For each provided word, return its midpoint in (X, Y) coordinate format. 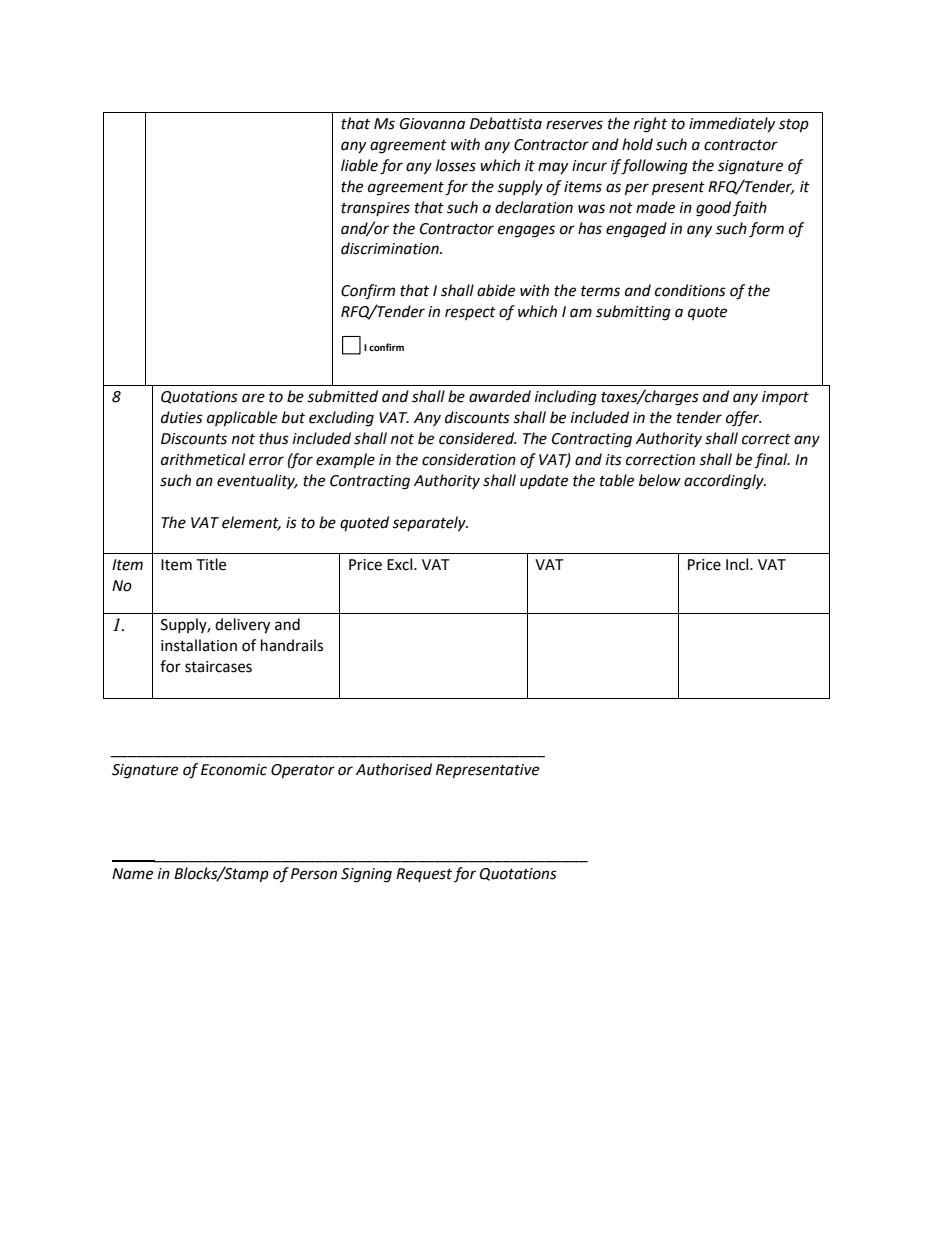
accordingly (725, 482)
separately (430, 524)
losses (456, 165)
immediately (732, 124)
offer (744, 419)
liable (359, 165)
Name (132, 874)
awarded (500, 396)
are (253, 398)
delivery (242, 626)
